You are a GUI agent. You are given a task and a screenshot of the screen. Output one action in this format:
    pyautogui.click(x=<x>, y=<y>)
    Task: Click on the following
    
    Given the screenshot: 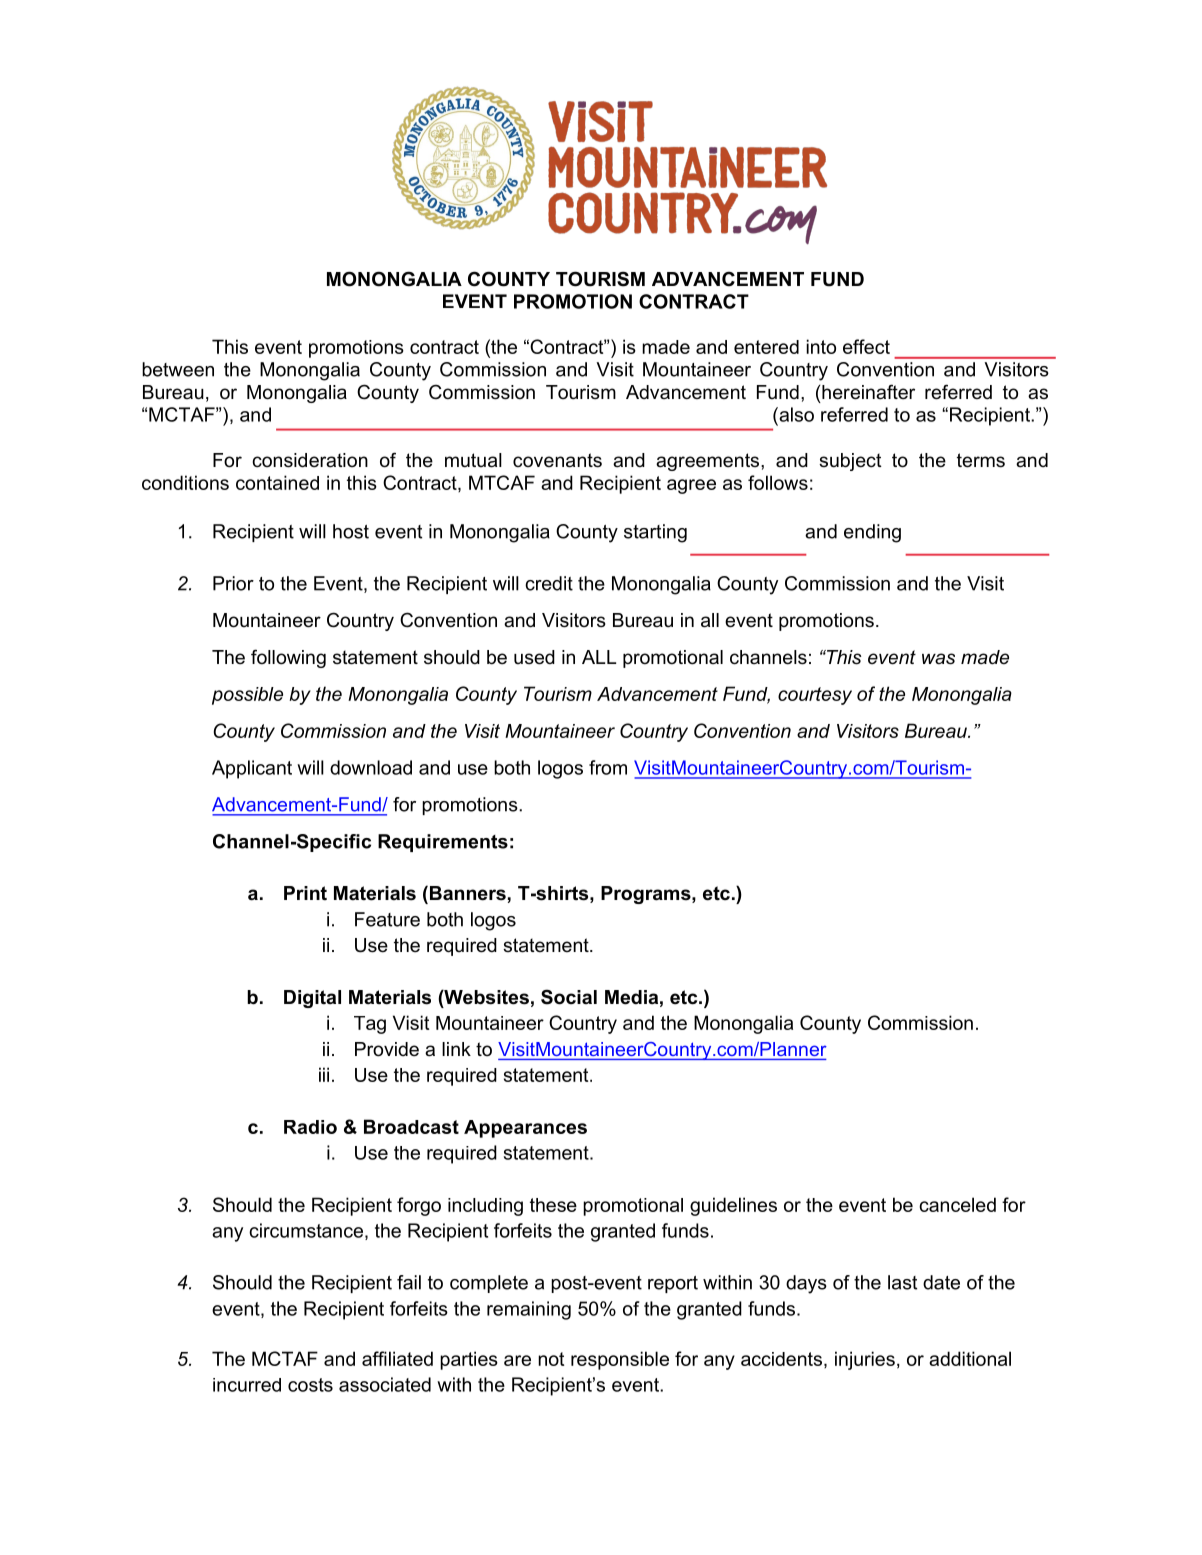 What is the action you would take?
    pyautogui.click(x=288, y=658)
